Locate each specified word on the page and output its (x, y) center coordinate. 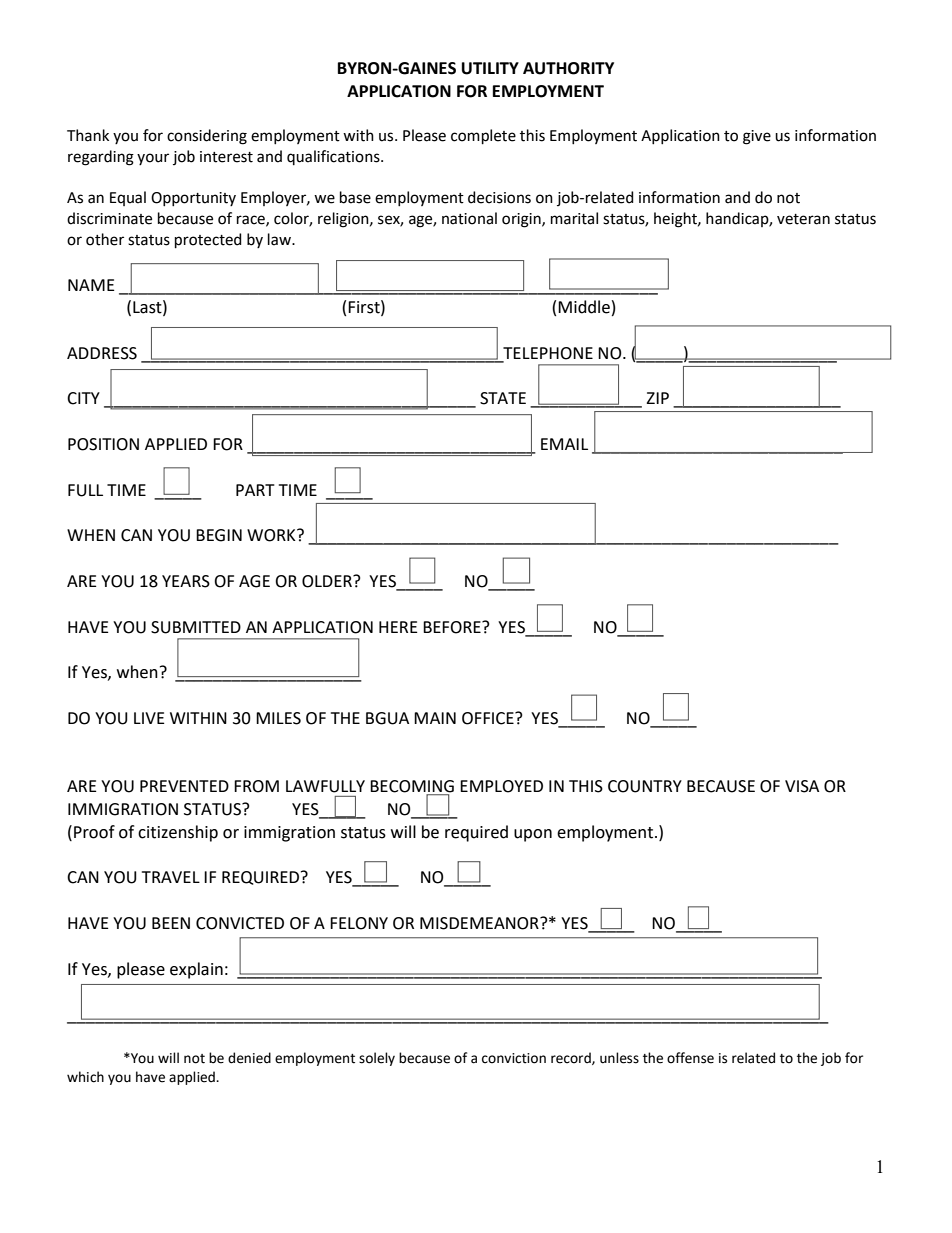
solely (377, 1059)
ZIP (657, 398)
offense (690, 1058)
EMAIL (564, 444)
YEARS (186, 581)
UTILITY (490, 68)
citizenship (178, 833)
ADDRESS (102, 353)
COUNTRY (645, 786)
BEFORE (453, 627)
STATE (503, 398)
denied (249, 1058)
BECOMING (412, 787)
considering (207, 137)
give (757, 137)
